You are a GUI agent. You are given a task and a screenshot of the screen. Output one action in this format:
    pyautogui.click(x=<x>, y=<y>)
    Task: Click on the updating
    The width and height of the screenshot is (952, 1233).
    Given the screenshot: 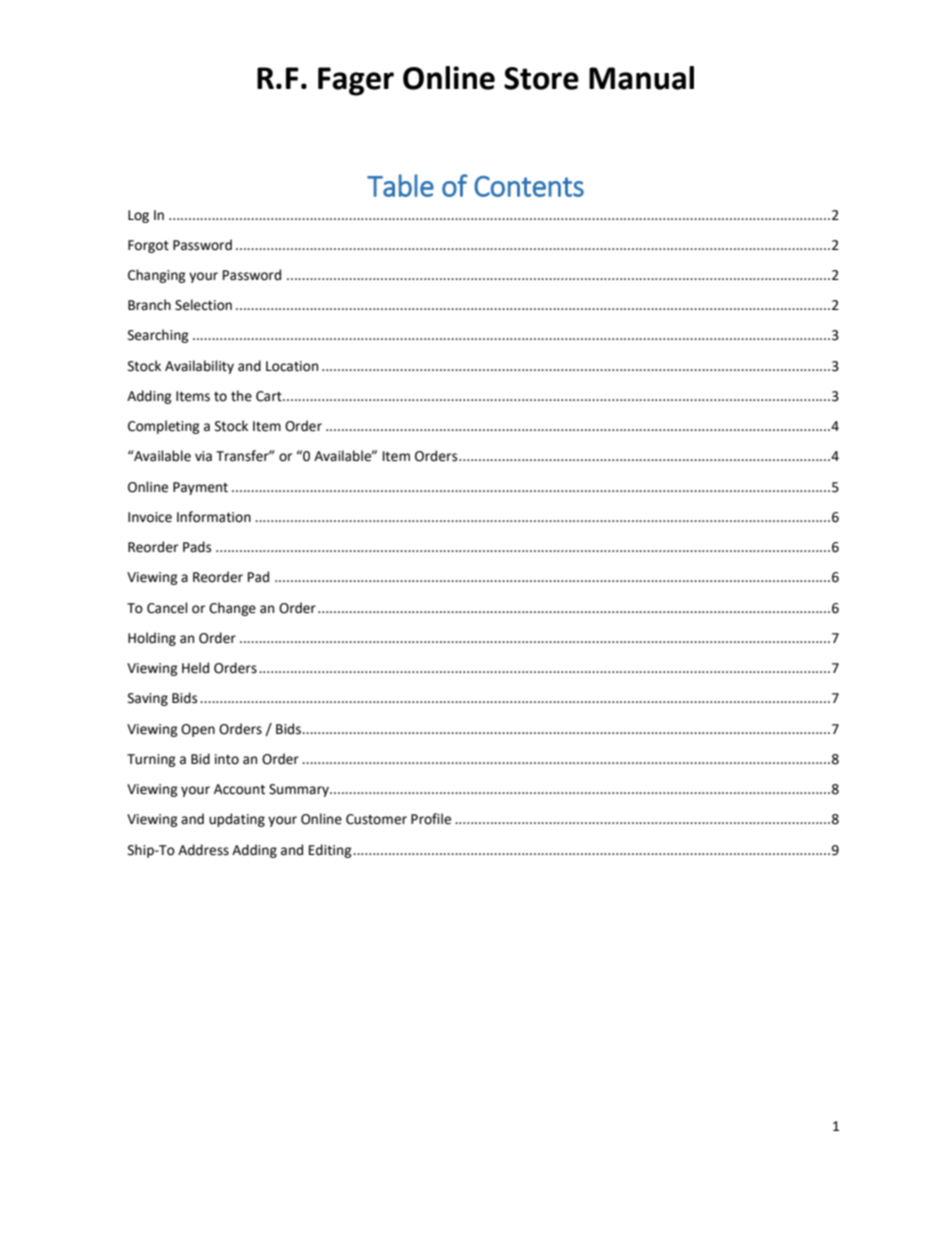 What is the action you would take?
    pyautogui.click(x=237, y=820)
